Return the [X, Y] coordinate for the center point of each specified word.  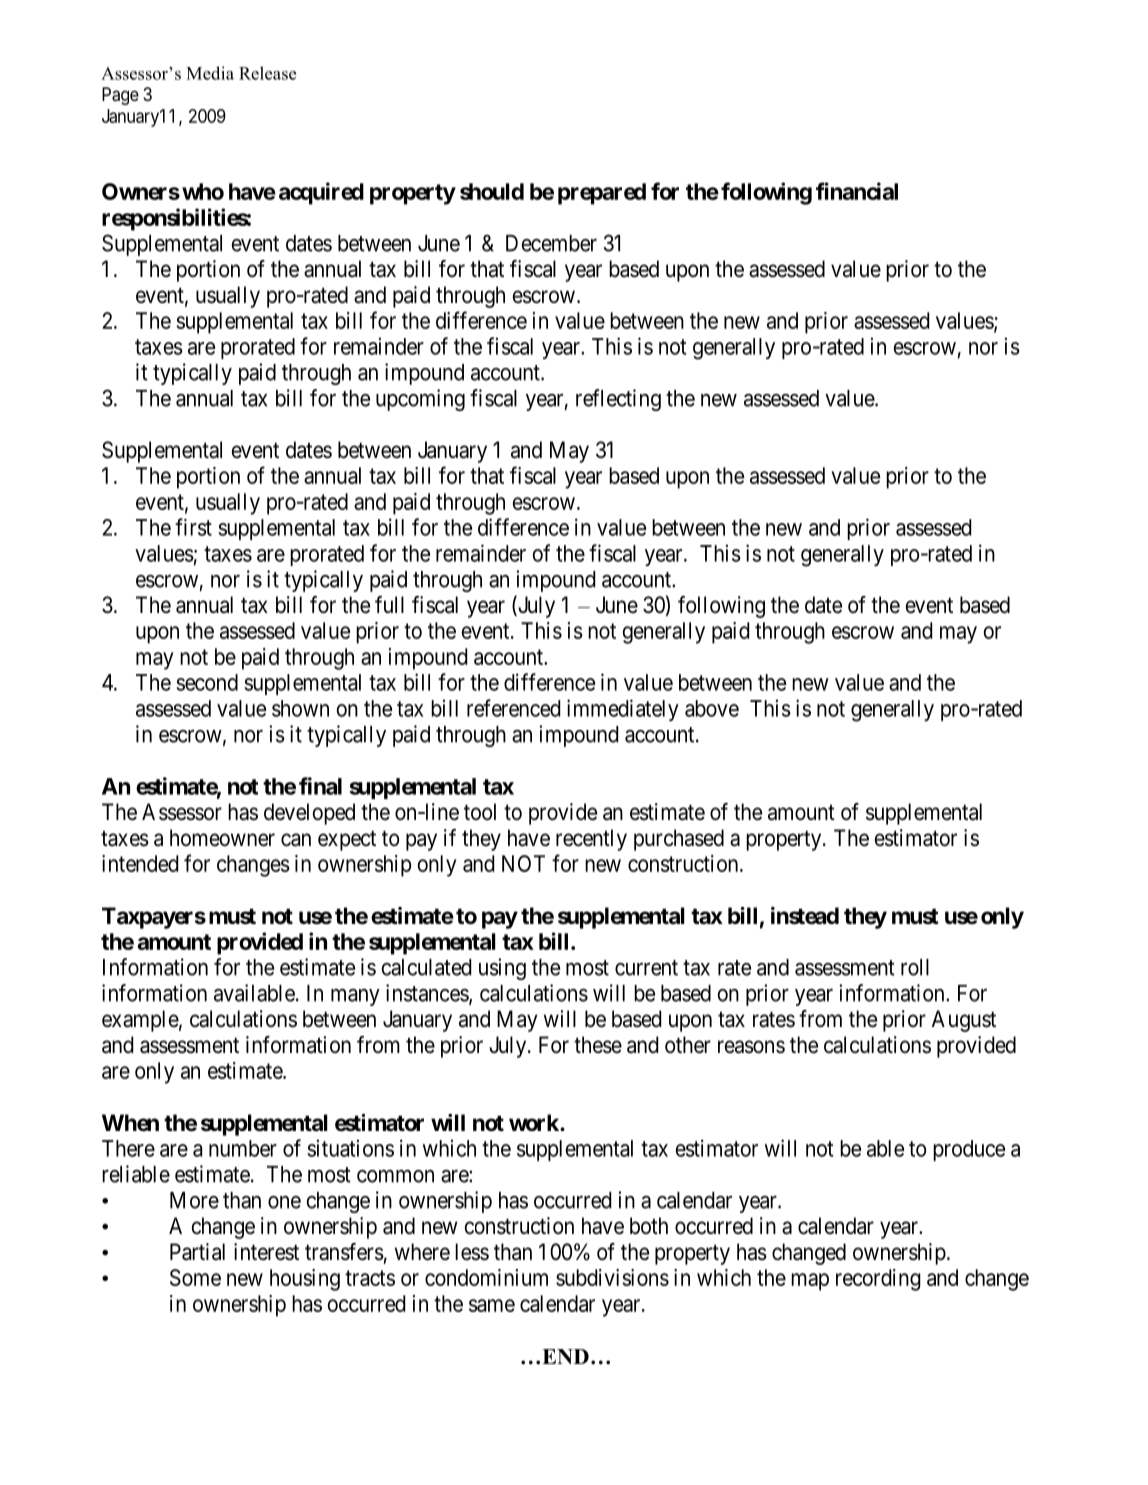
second [207, 682]
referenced [513, 708]
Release [267, 73]
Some [195, 1277]
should [492, 191]
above [712, 708]
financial [857, 191]
